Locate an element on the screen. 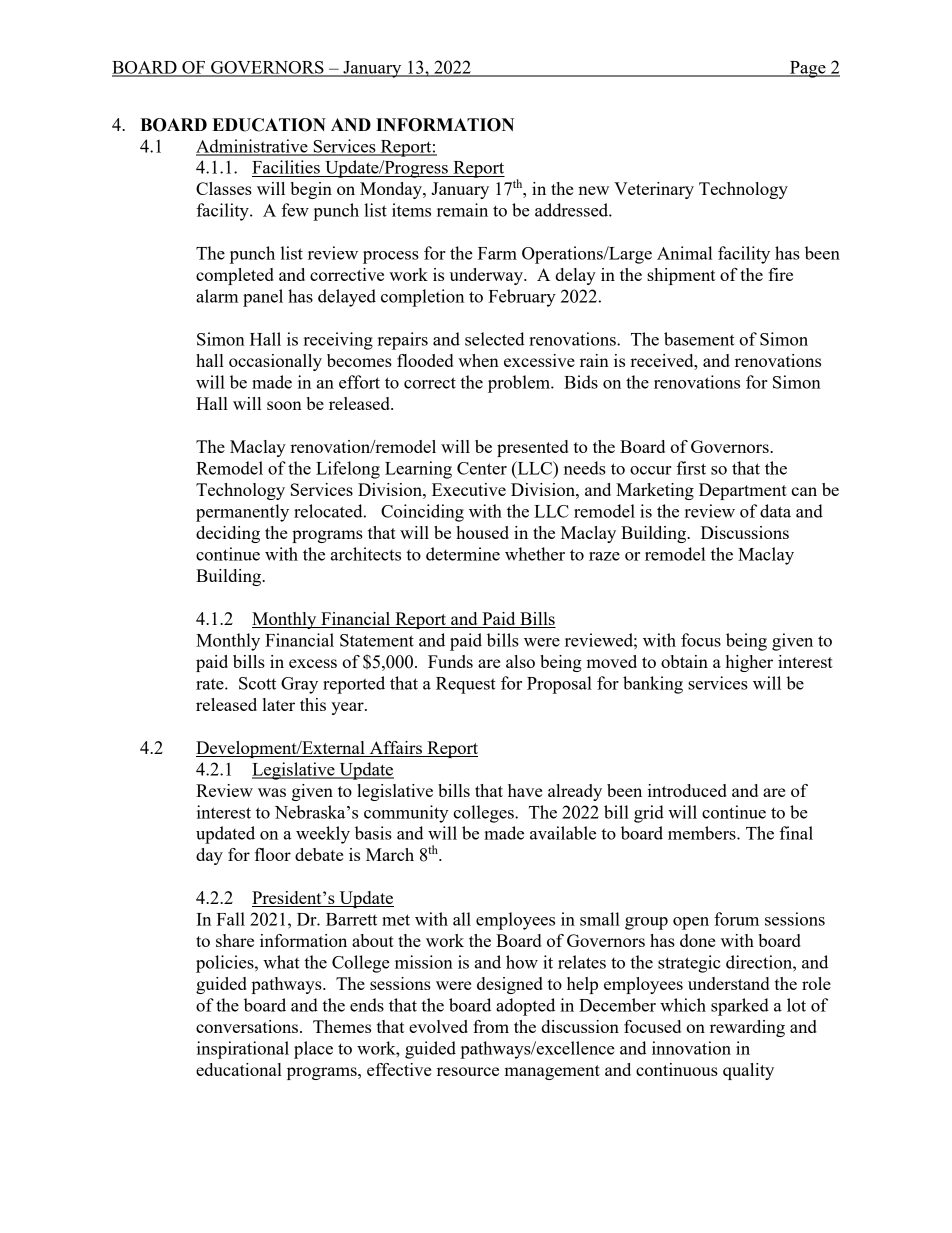 The height and width of the screenshot is (1233, 952). place is located at coordinates (313, 1050).
